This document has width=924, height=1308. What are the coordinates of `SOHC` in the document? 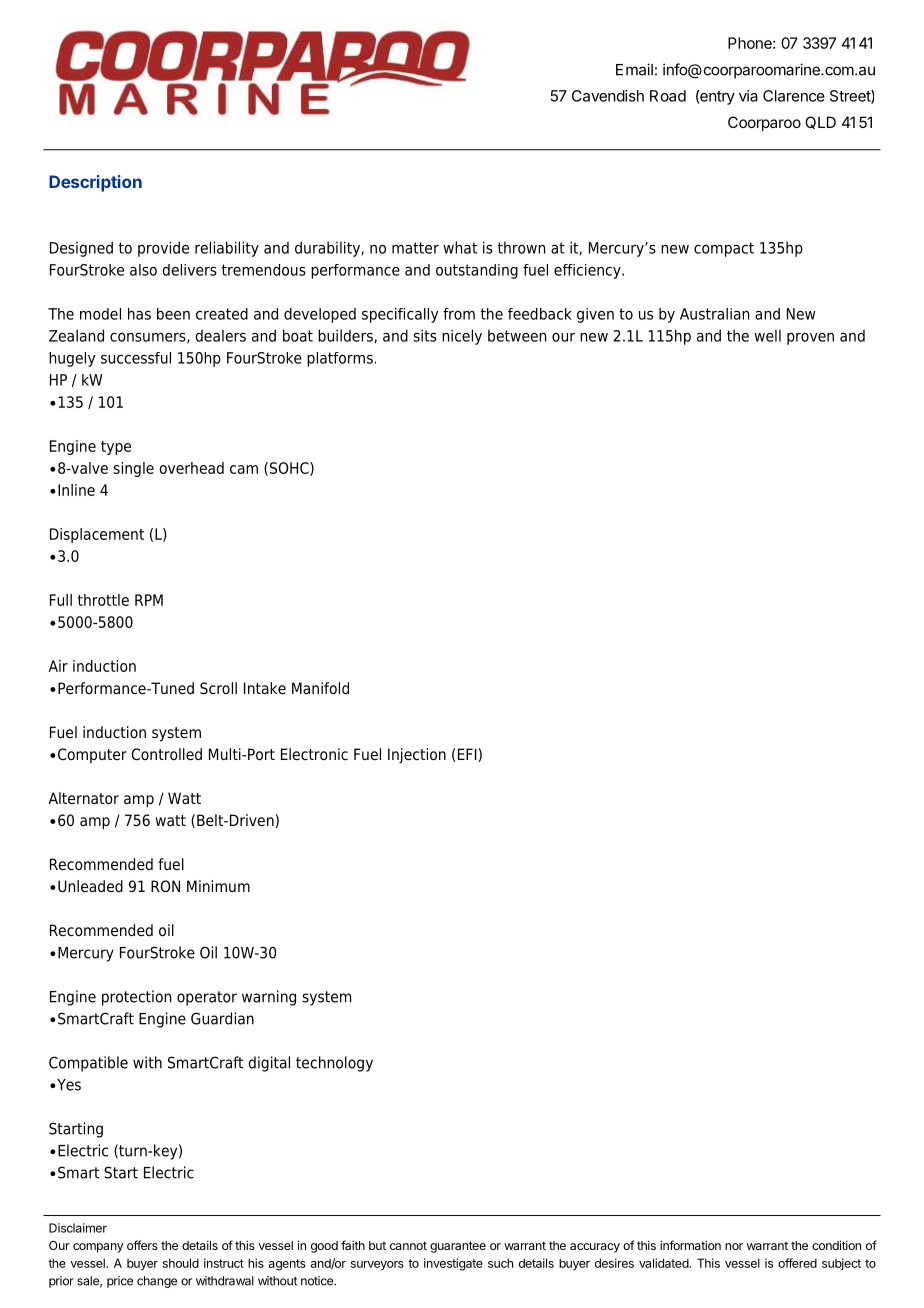 It's located at (290, 469).
